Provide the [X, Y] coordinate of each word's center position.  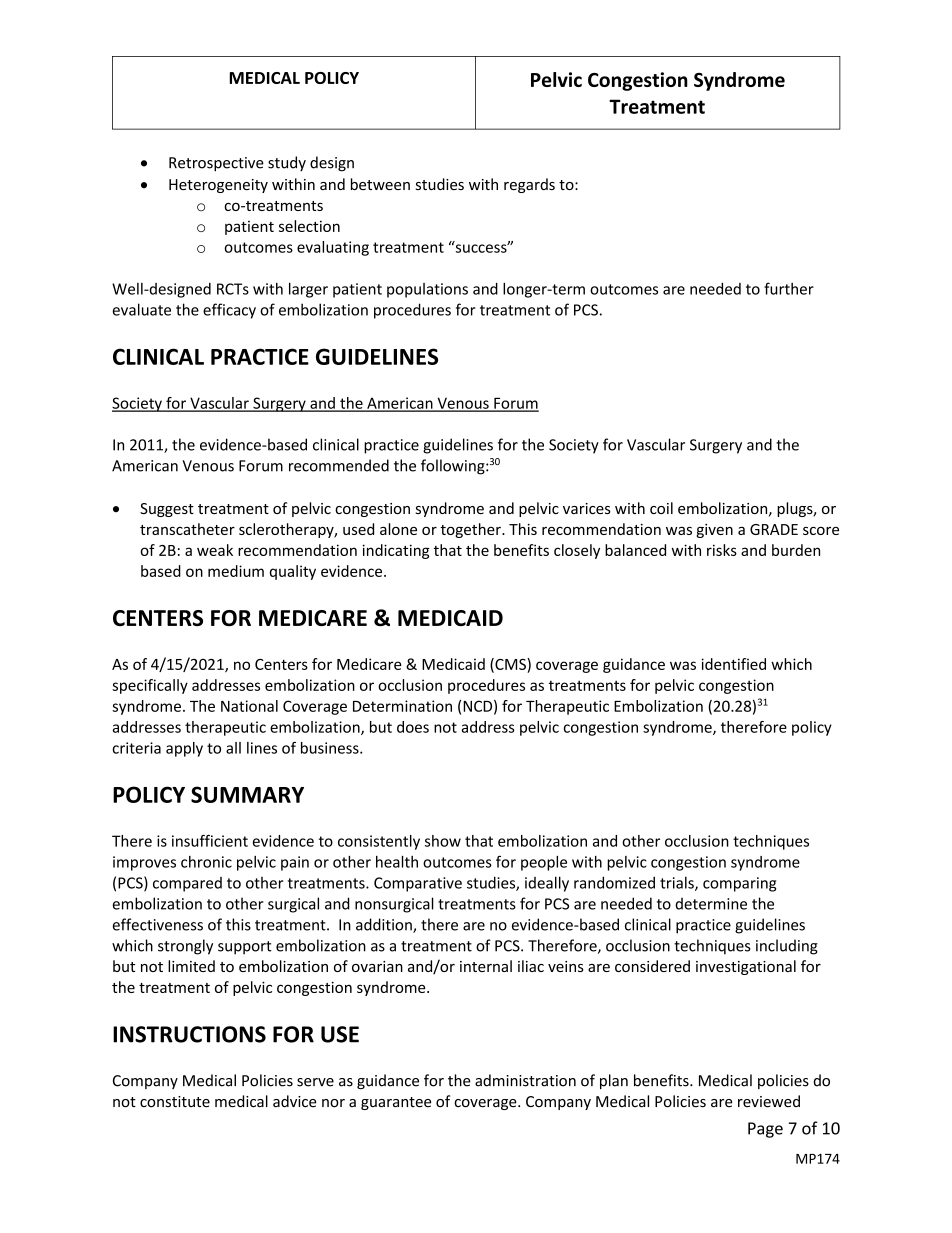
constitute [175, 1102]
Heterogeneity [218, 186]
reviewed [769, 1101]
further [789, 288]
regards [529, 185]
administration [525, 1080]
